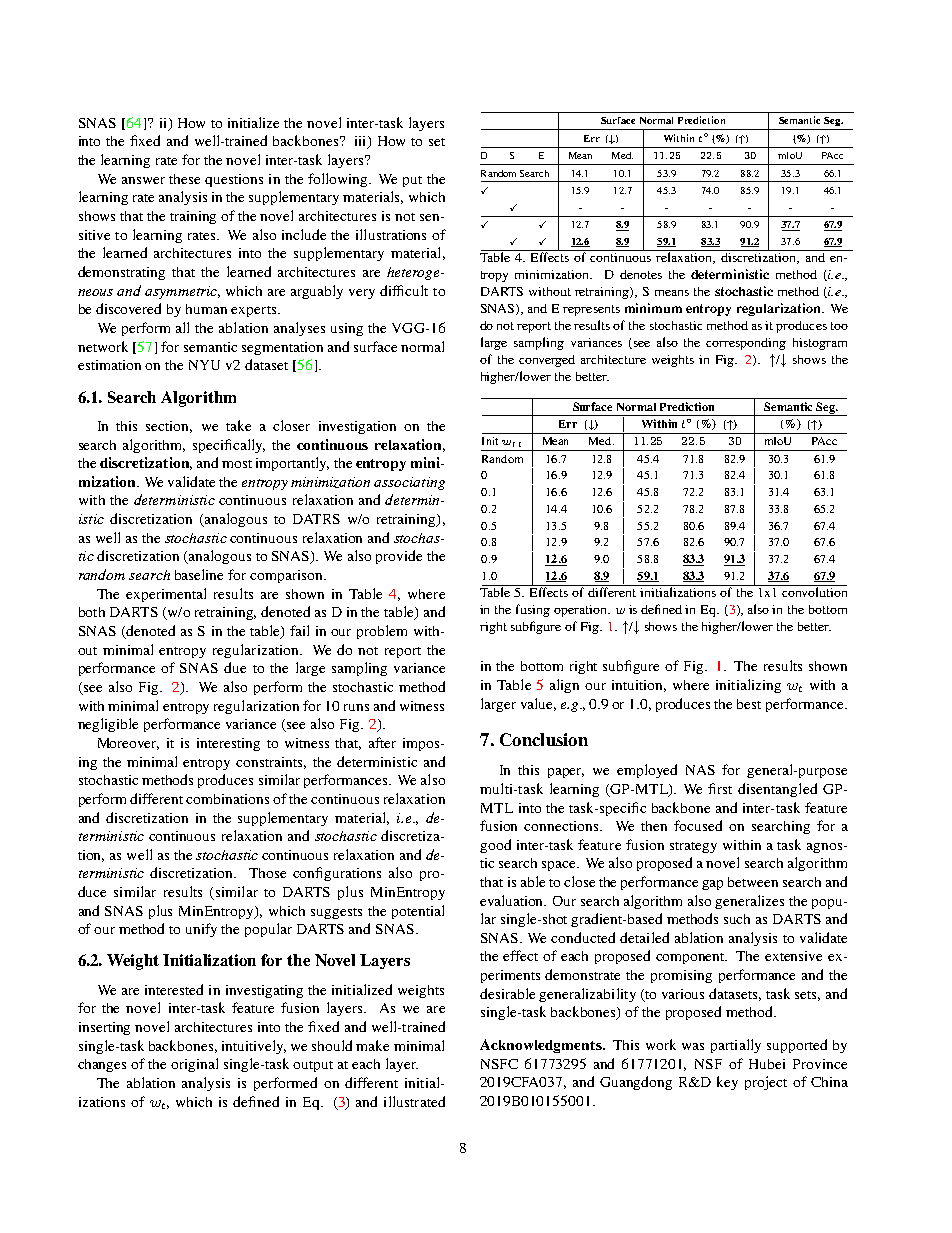 The width and height of the image is (952, 1233). What do you see at coordinates (641, 274) in the image?
I see `denotes` at bounding box center [641, 274].
